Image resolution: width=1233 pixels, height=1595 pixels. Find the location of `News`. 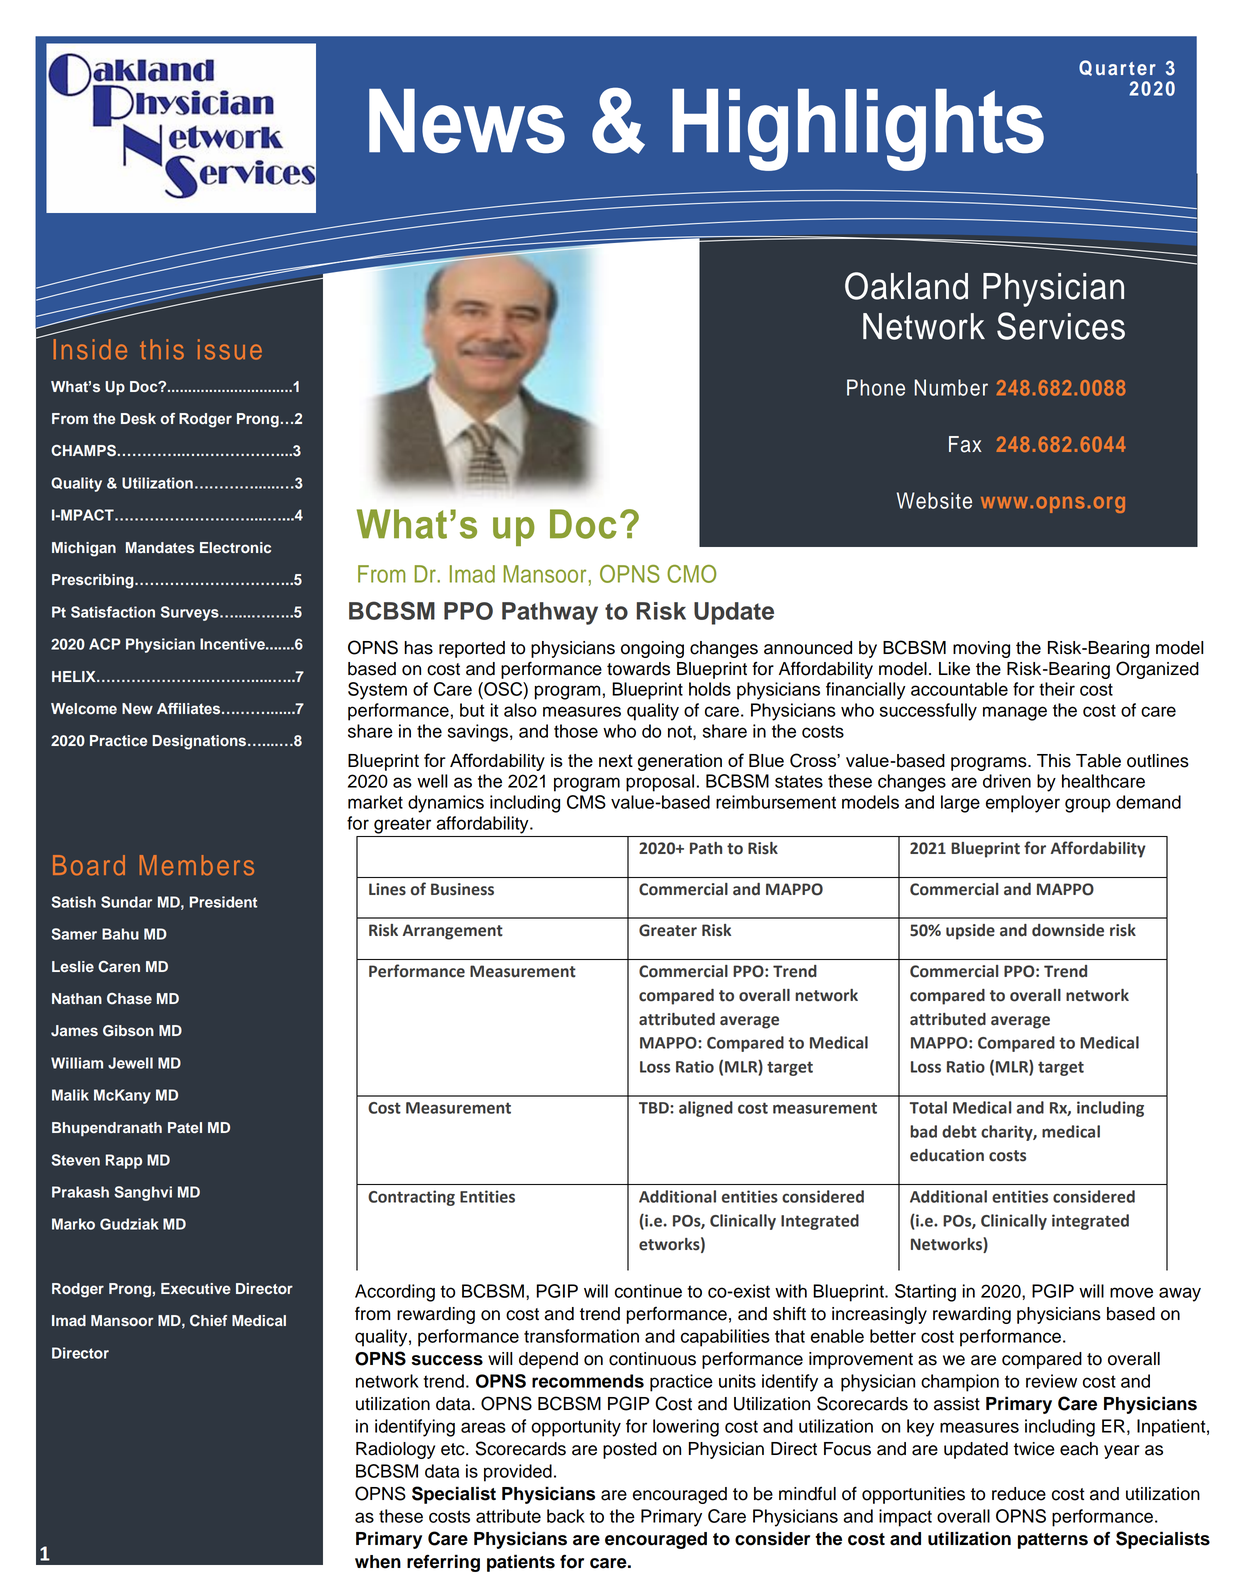

News is located at coordinates (467, 121).
